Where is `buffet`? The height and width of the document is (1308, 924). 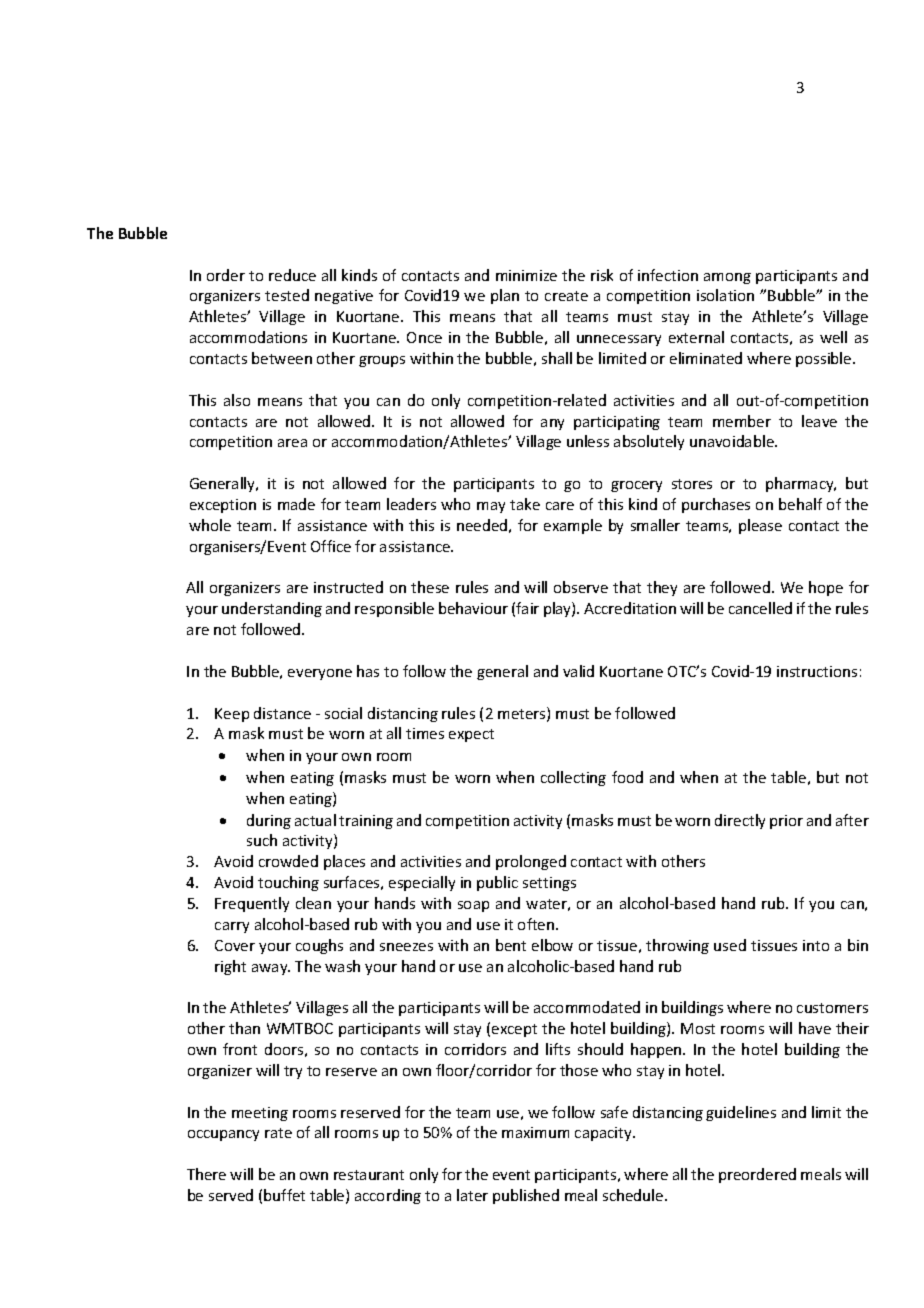
buffet is located at coordinates (284, 1195).
